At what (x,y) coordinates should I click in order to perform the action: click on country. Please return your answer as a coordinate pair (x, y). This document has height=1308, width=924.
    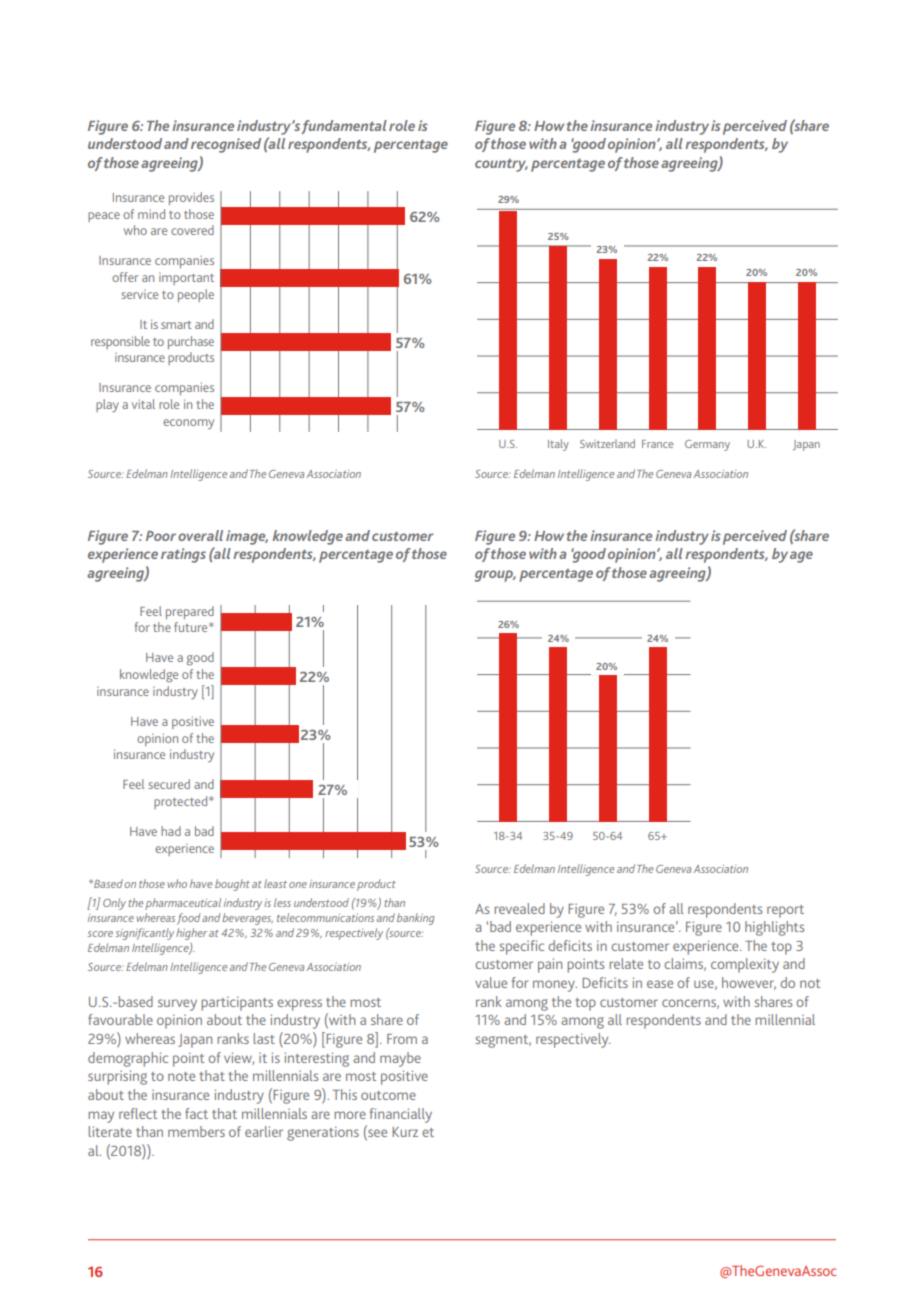
    Looking at the image, I should click on (501, 165).
